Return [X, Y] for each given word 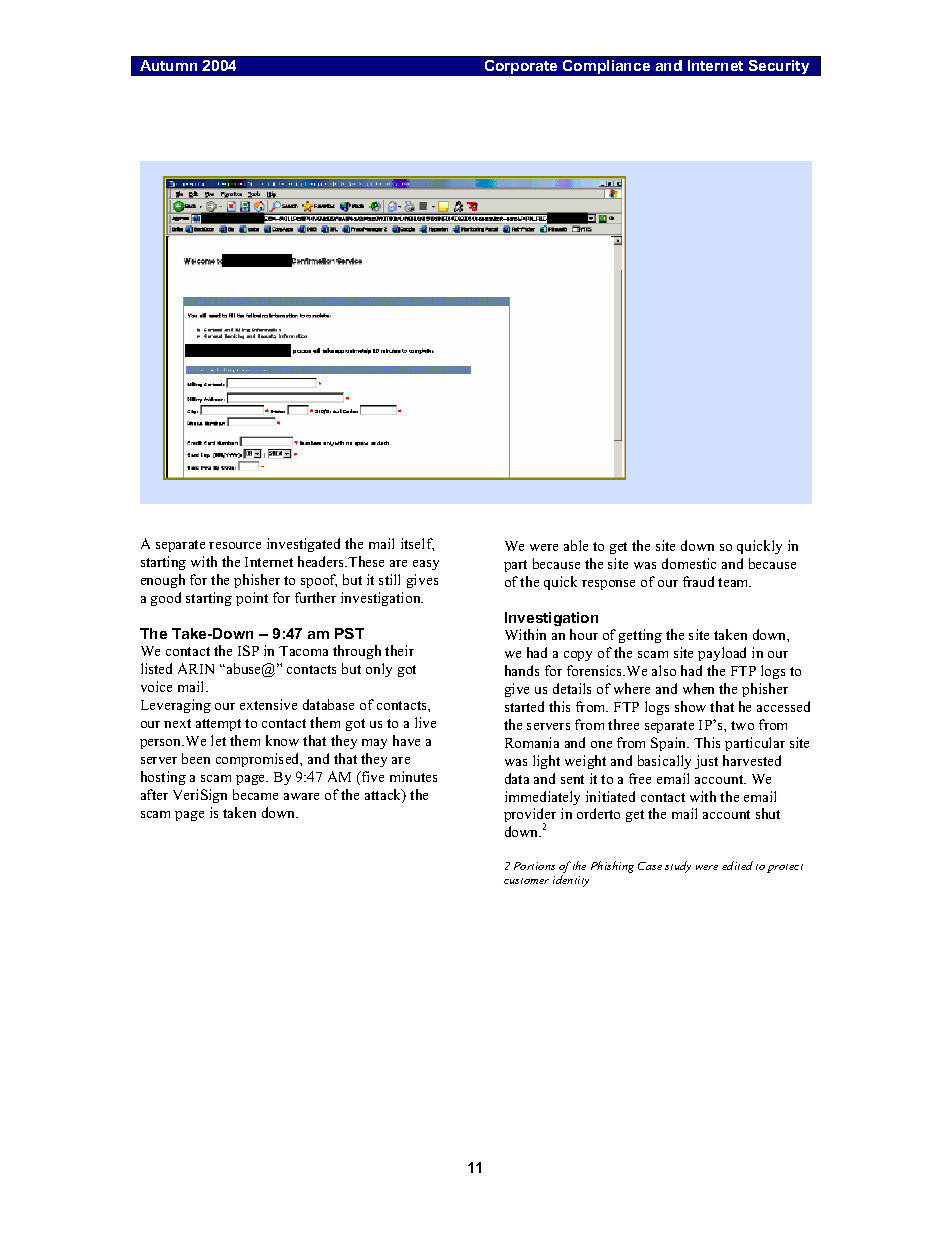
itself [417, 544]
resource [235, 545]
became [255, 794]
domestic [689, 563]
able [576, 545]
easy [426, 565]
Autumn [168, 65]
